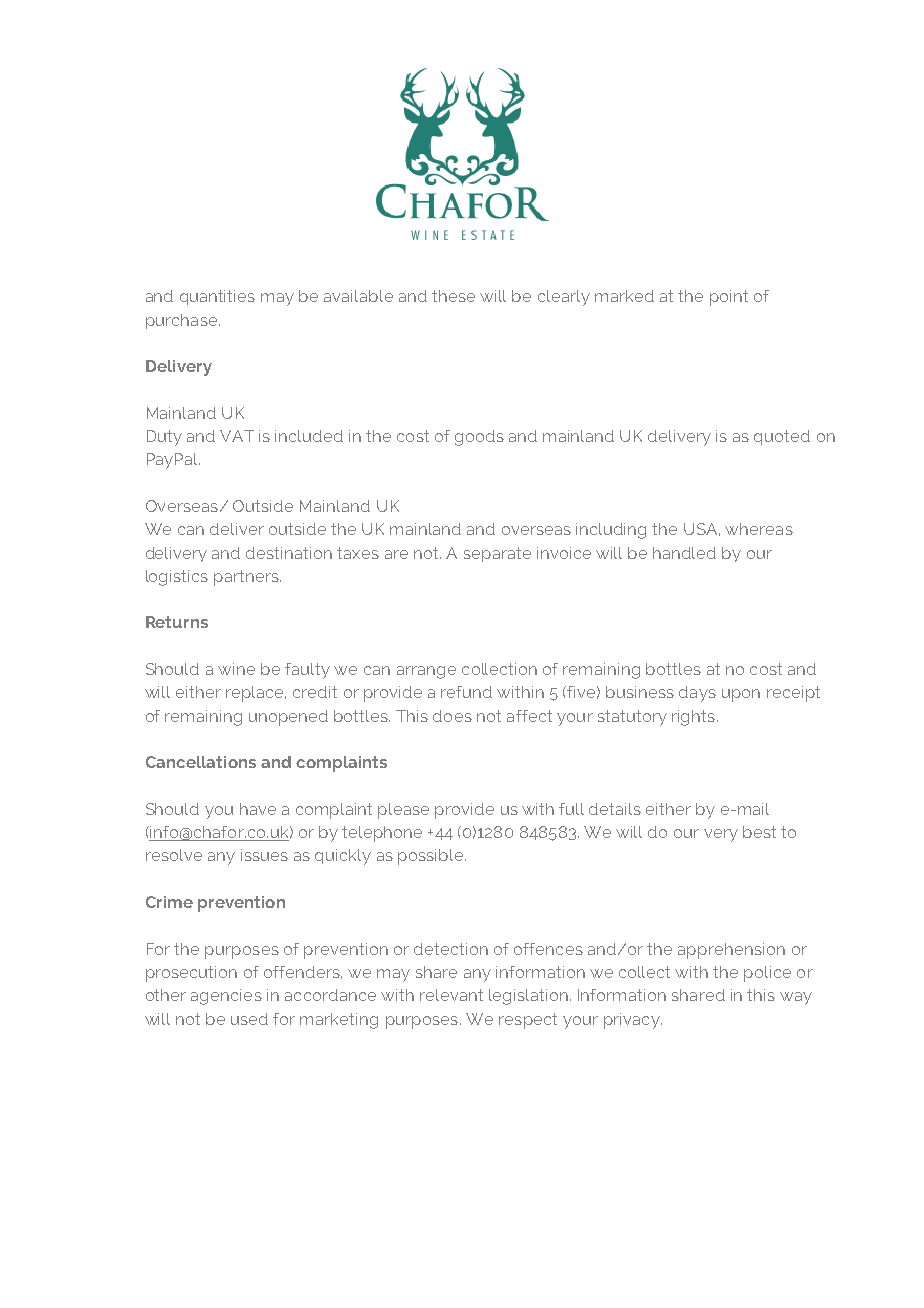 The height and width of the screenshot is (1308, 924). I want to click on separate, so click(497, 554).
